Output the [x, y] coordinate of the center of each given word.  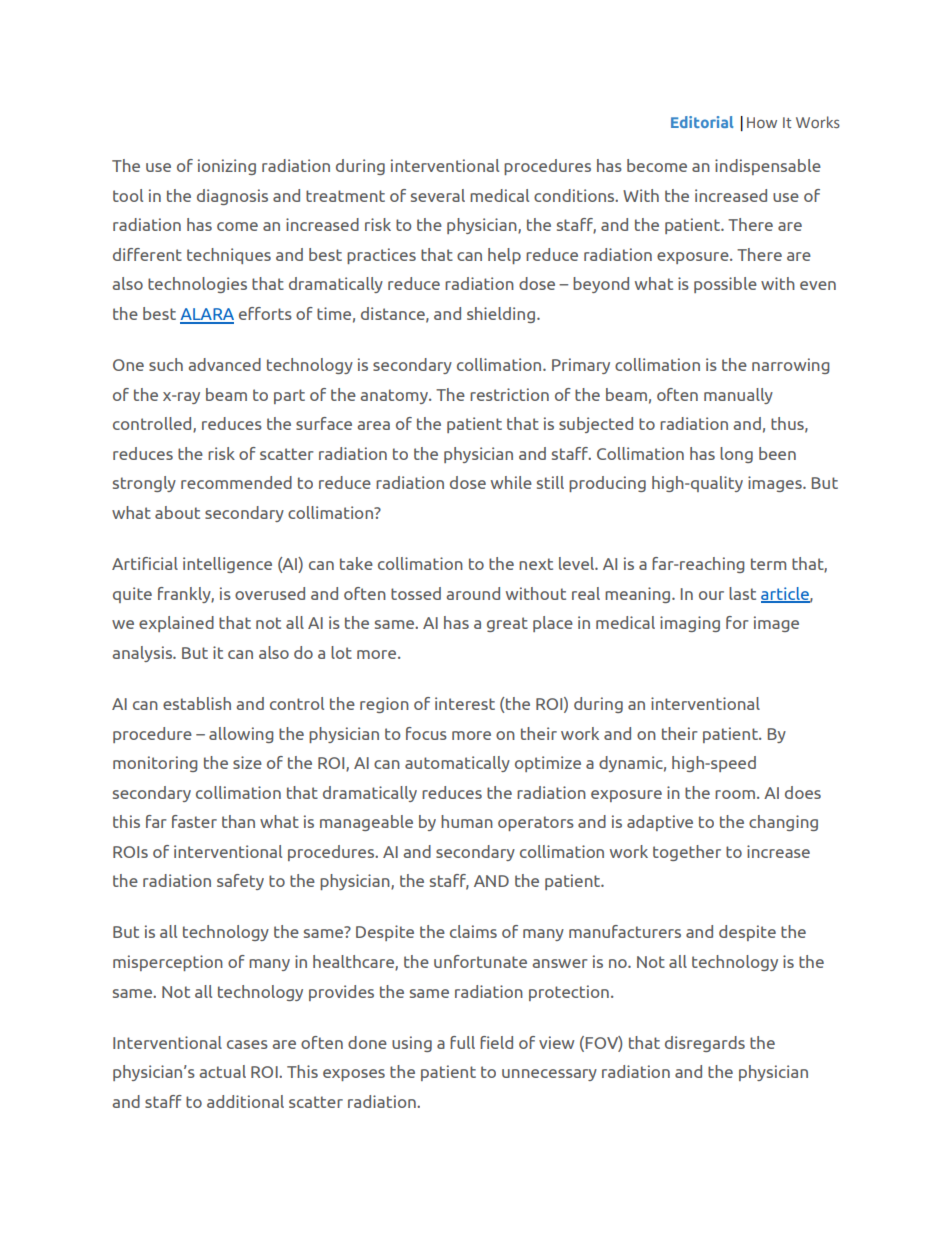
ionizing [227, 167]
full [462, 1042]
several [438, 195]
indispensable [768, 167]
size [247, 762]
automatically [457, 764]
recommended [236, 482]
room [735, 794]
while [511, 482]
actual [222, 1071]
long [736, 455]
